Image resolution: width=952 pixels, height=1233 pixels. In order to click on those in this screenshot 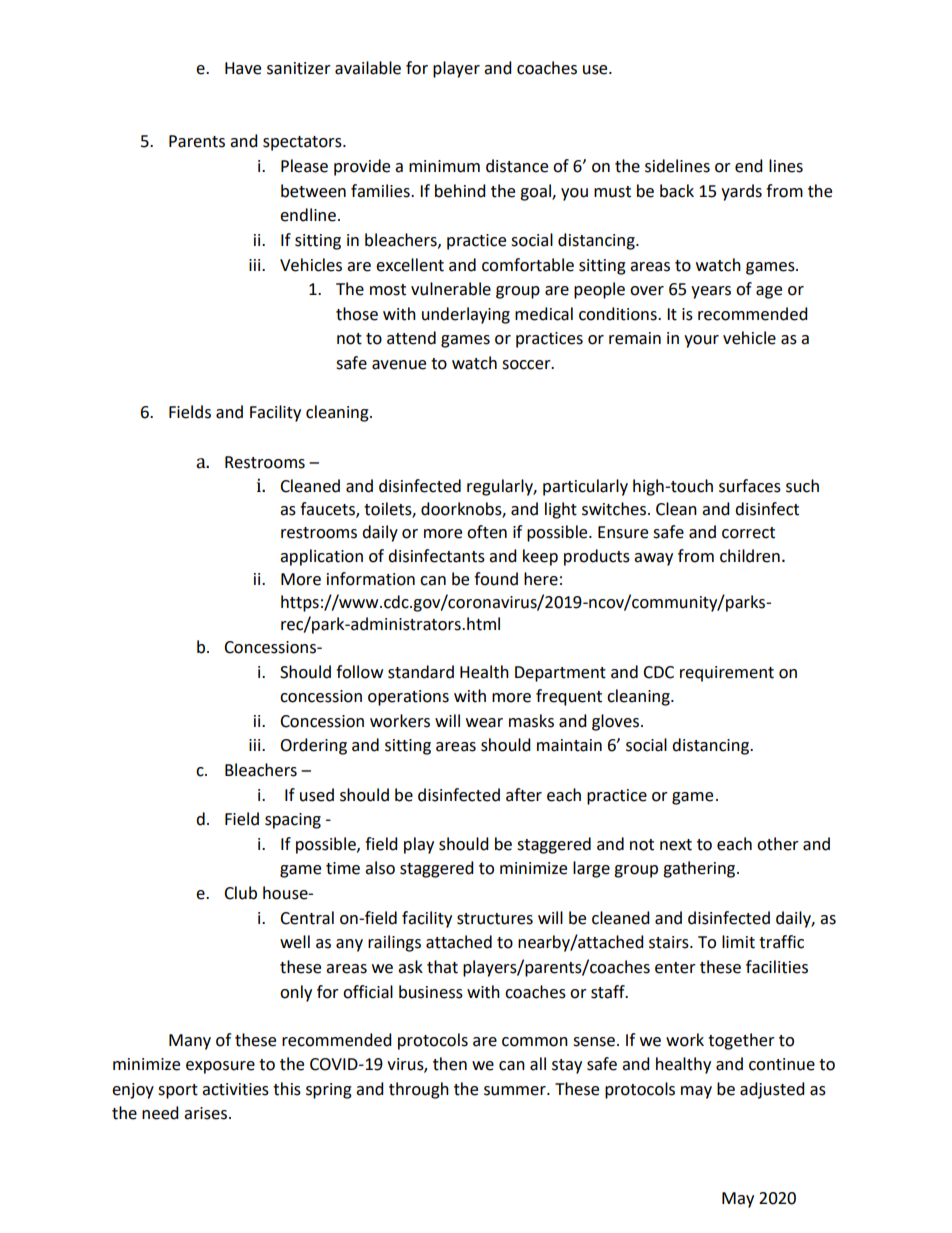, I will do `click(357, 314)`.
